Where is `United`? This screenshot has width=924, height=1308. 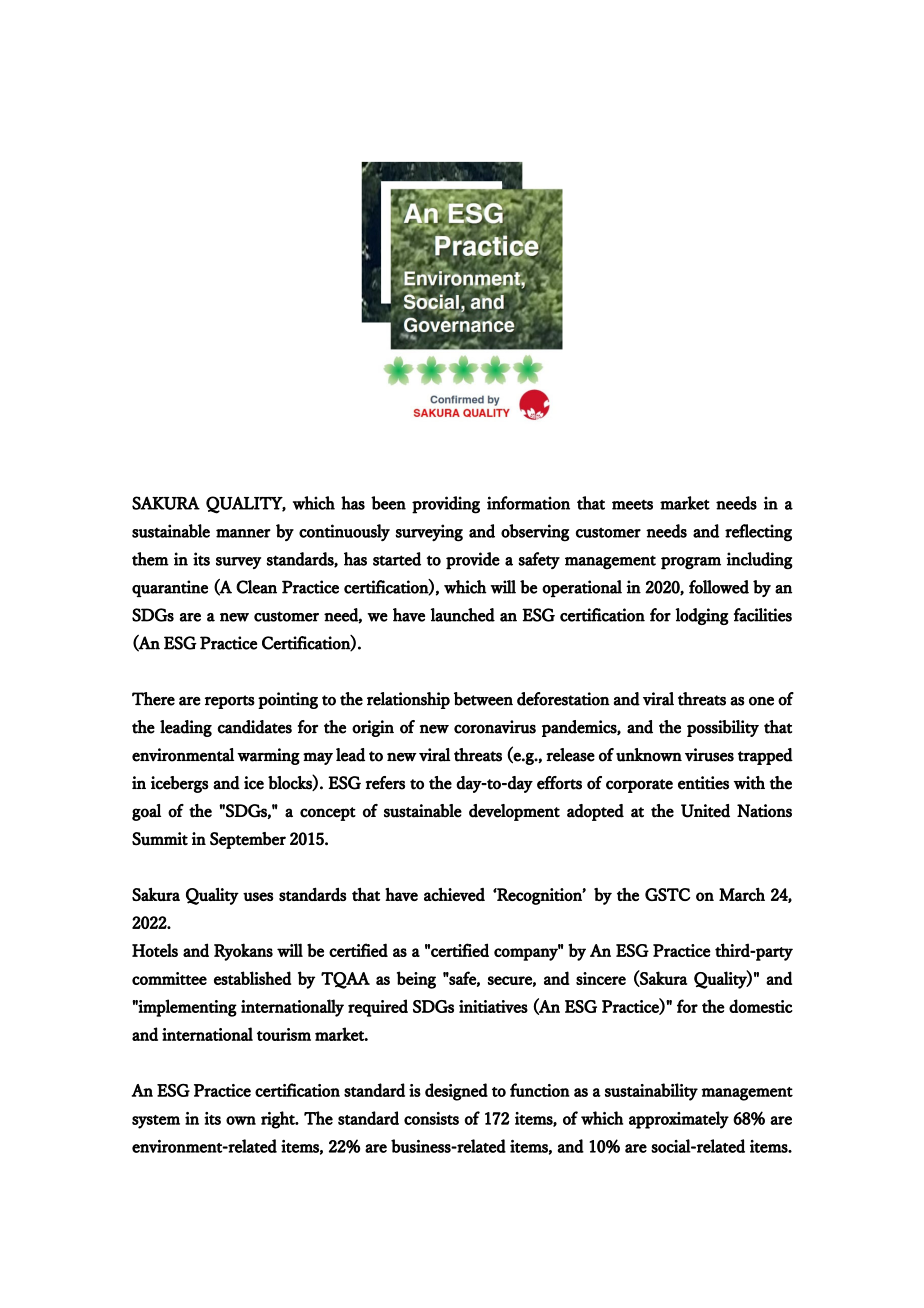
United is located at coordinates (705, 811).
